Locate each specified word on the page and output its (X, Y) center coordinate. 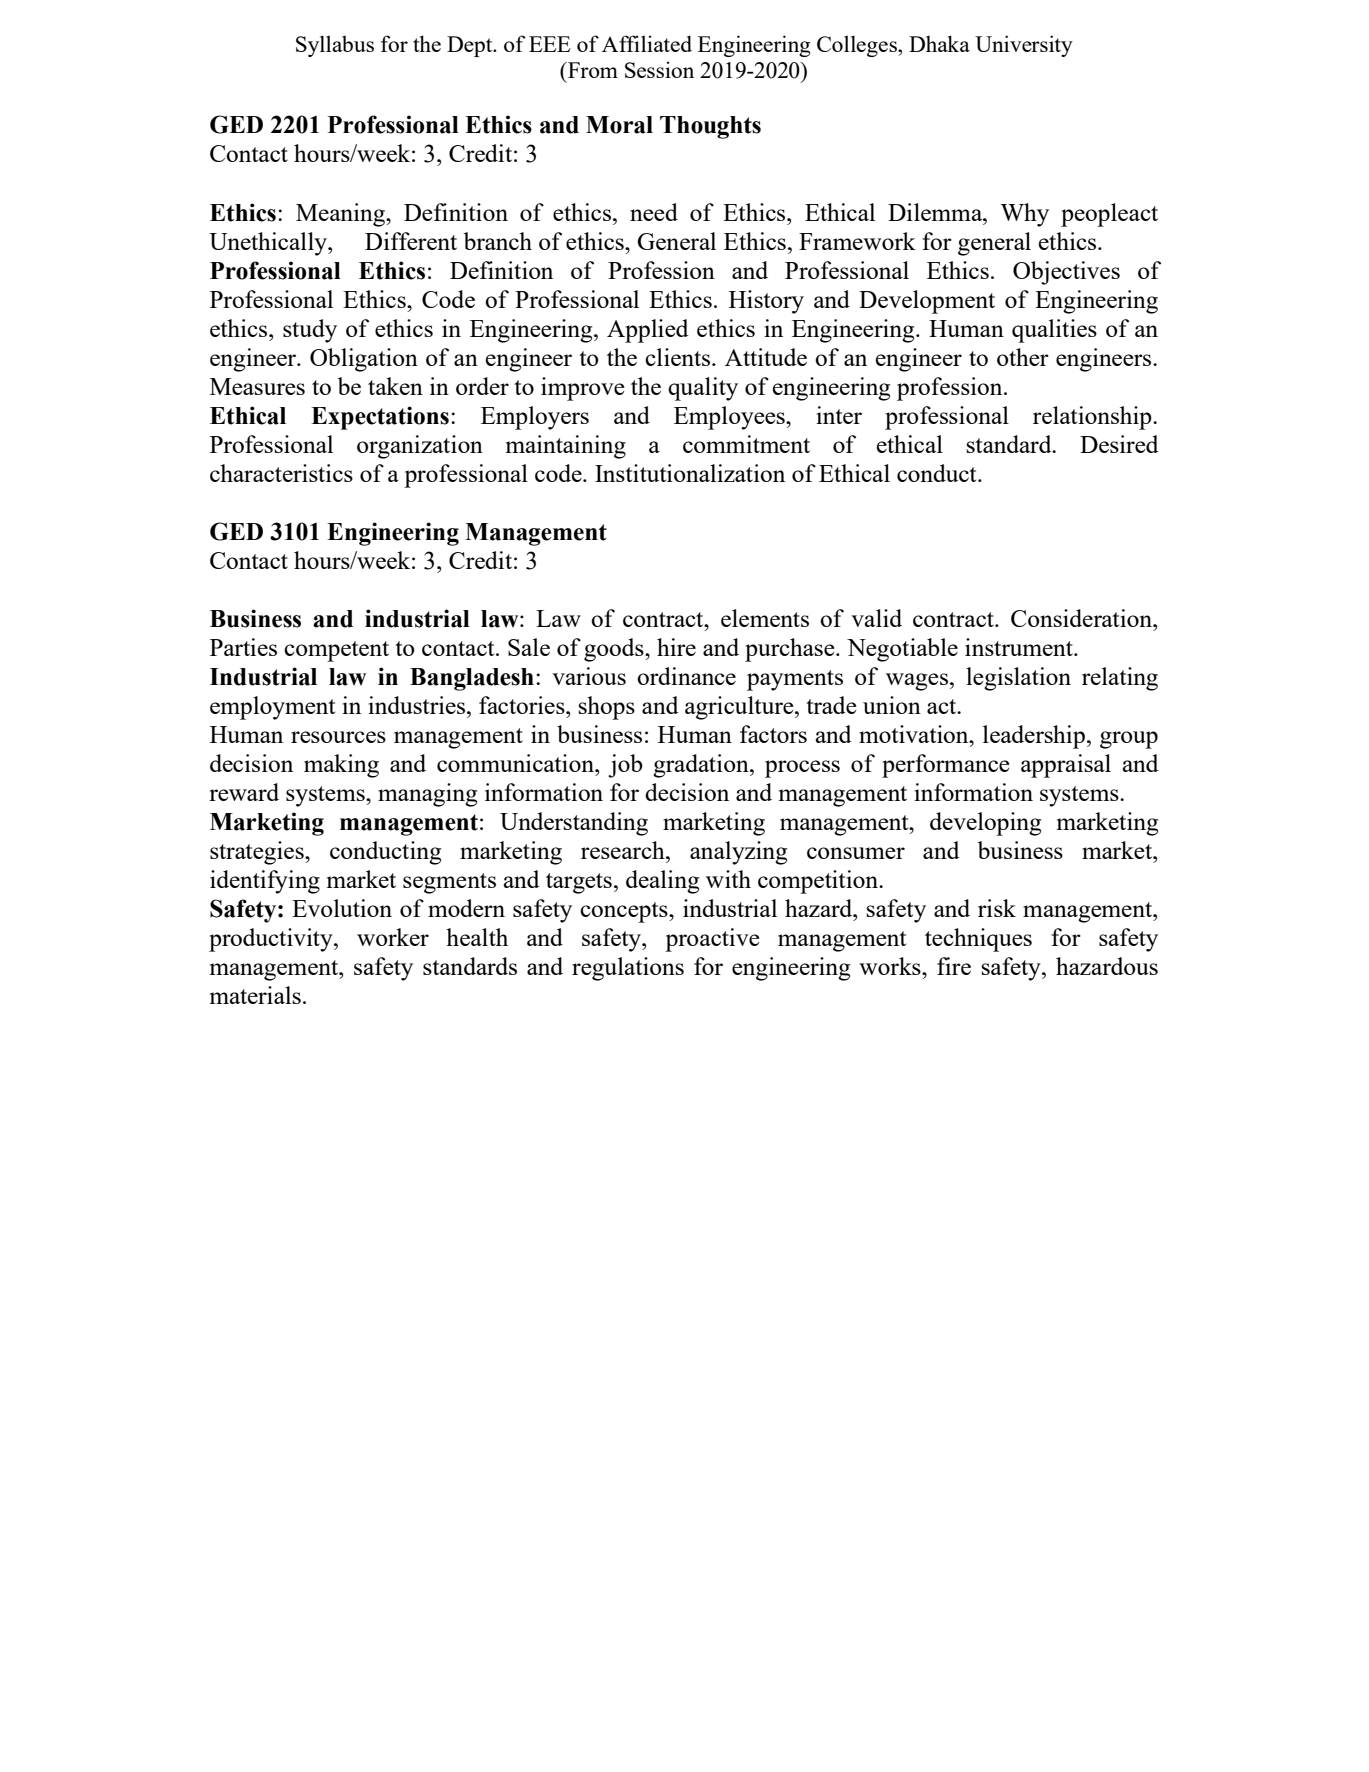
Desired (1119, 444)
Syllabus (335, 46)
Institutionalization (690, 473)
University (1024, 46)
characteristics (281, 473)
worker (393, 937)
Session (659, 69)
